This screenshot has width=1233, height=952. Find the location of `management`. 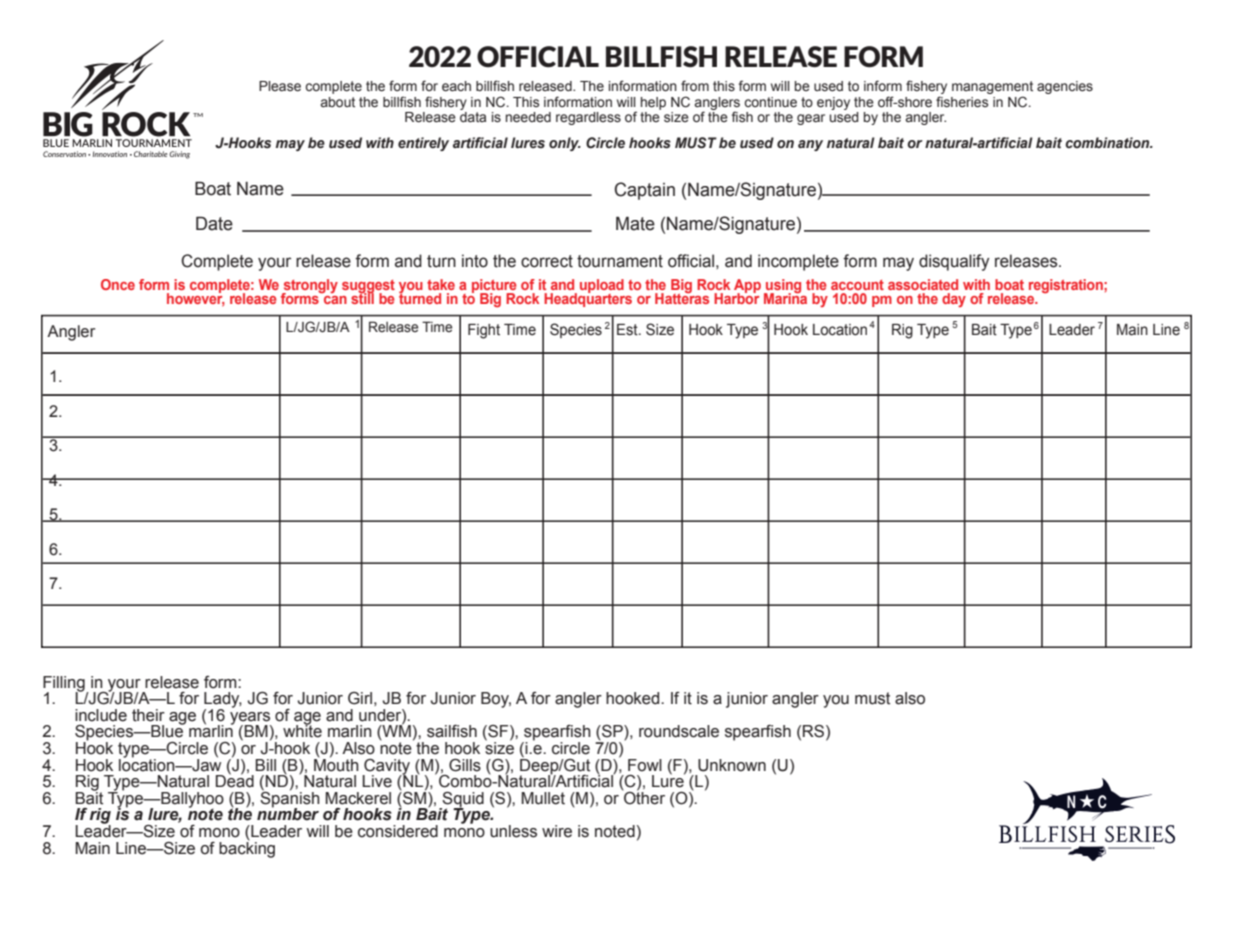

management is located at coordinates (992, 89).
